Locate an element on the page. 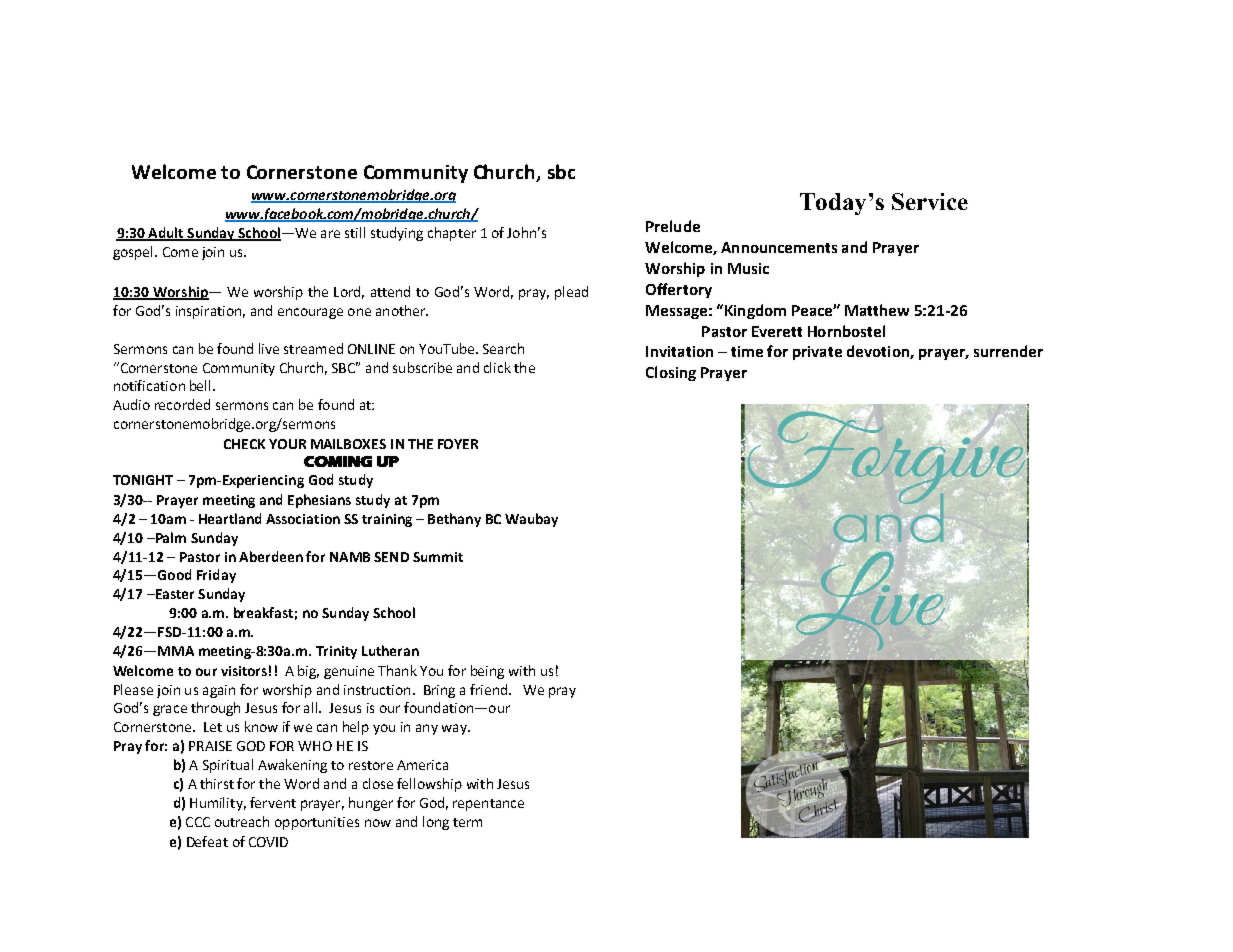 Image resolution: width=1233 pixels, height=952 pixels. Service is located at coordinates (930, 201).
